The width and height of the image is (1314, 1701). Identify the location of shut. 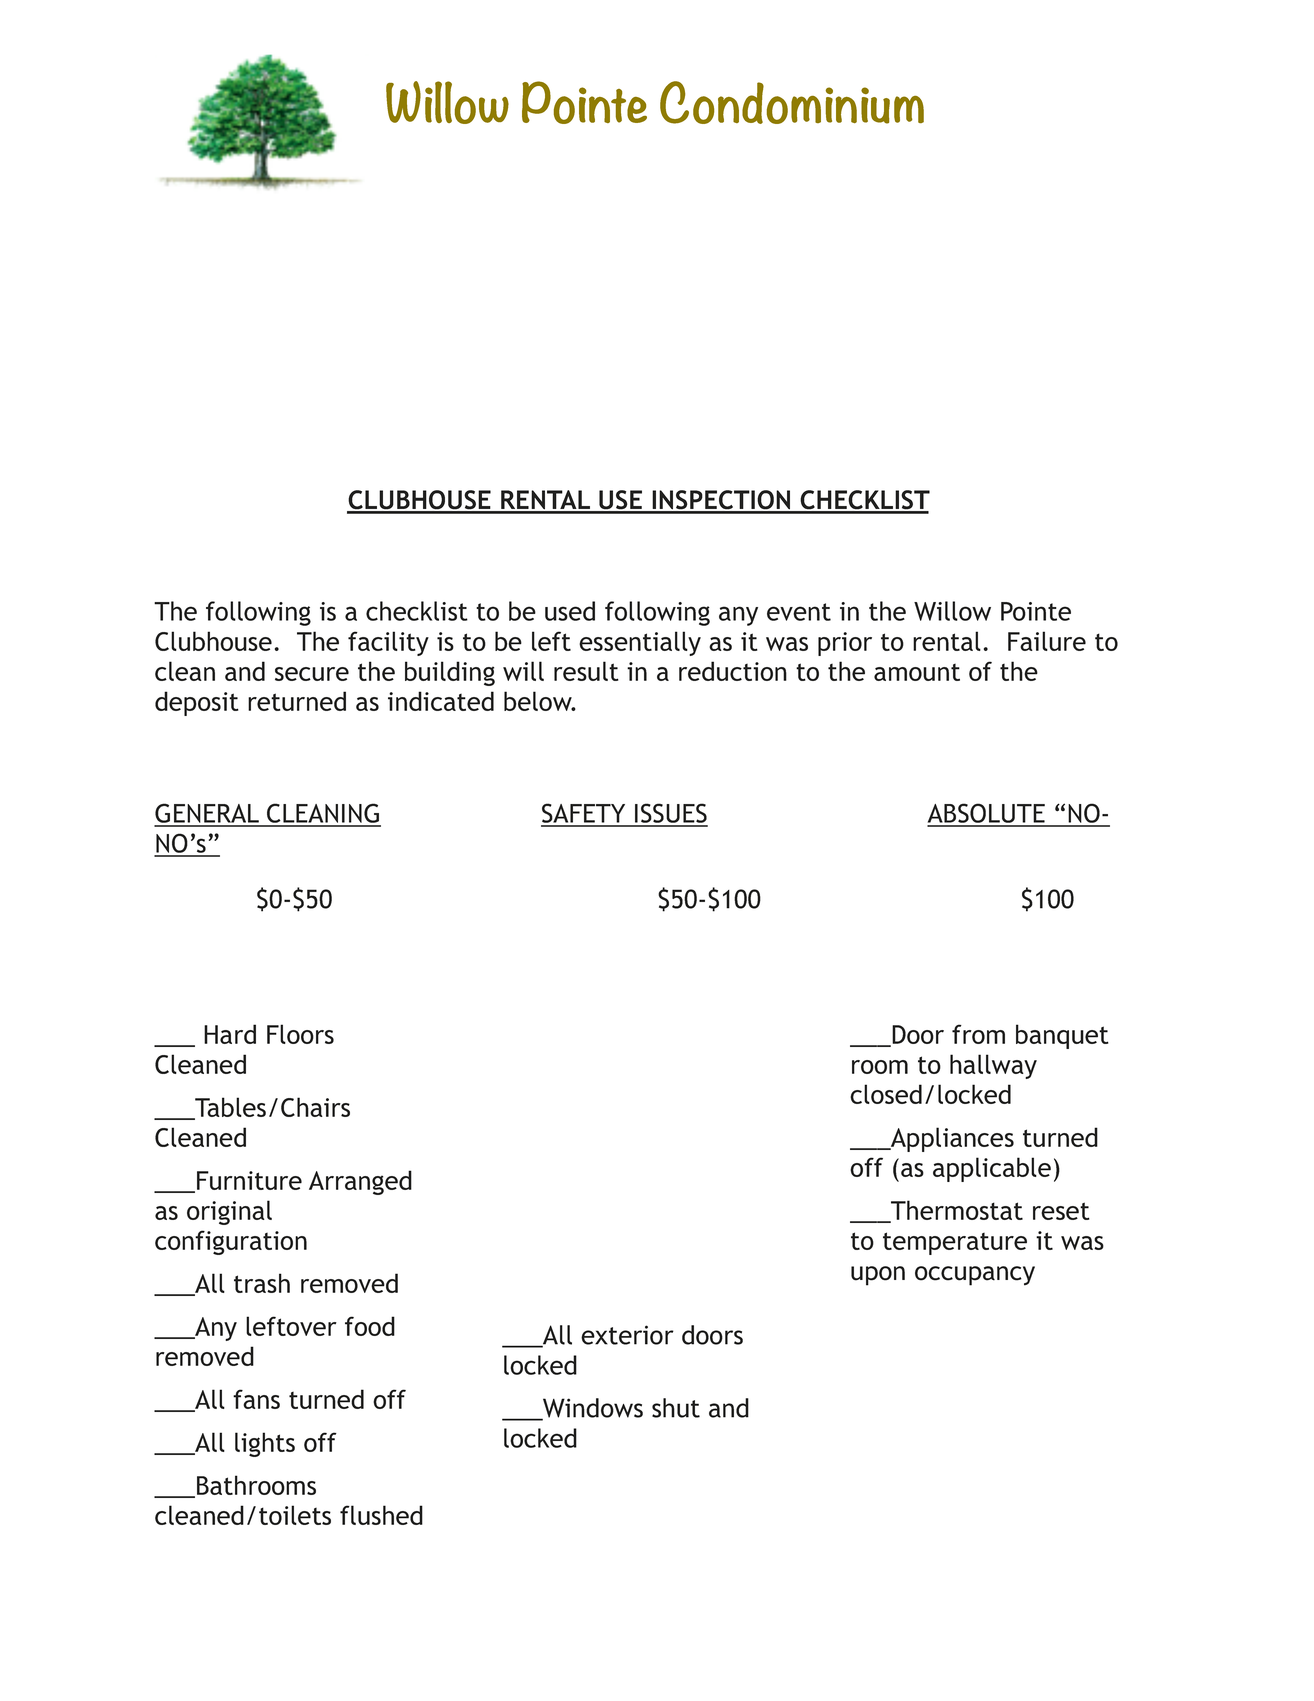
(676, 1408).
